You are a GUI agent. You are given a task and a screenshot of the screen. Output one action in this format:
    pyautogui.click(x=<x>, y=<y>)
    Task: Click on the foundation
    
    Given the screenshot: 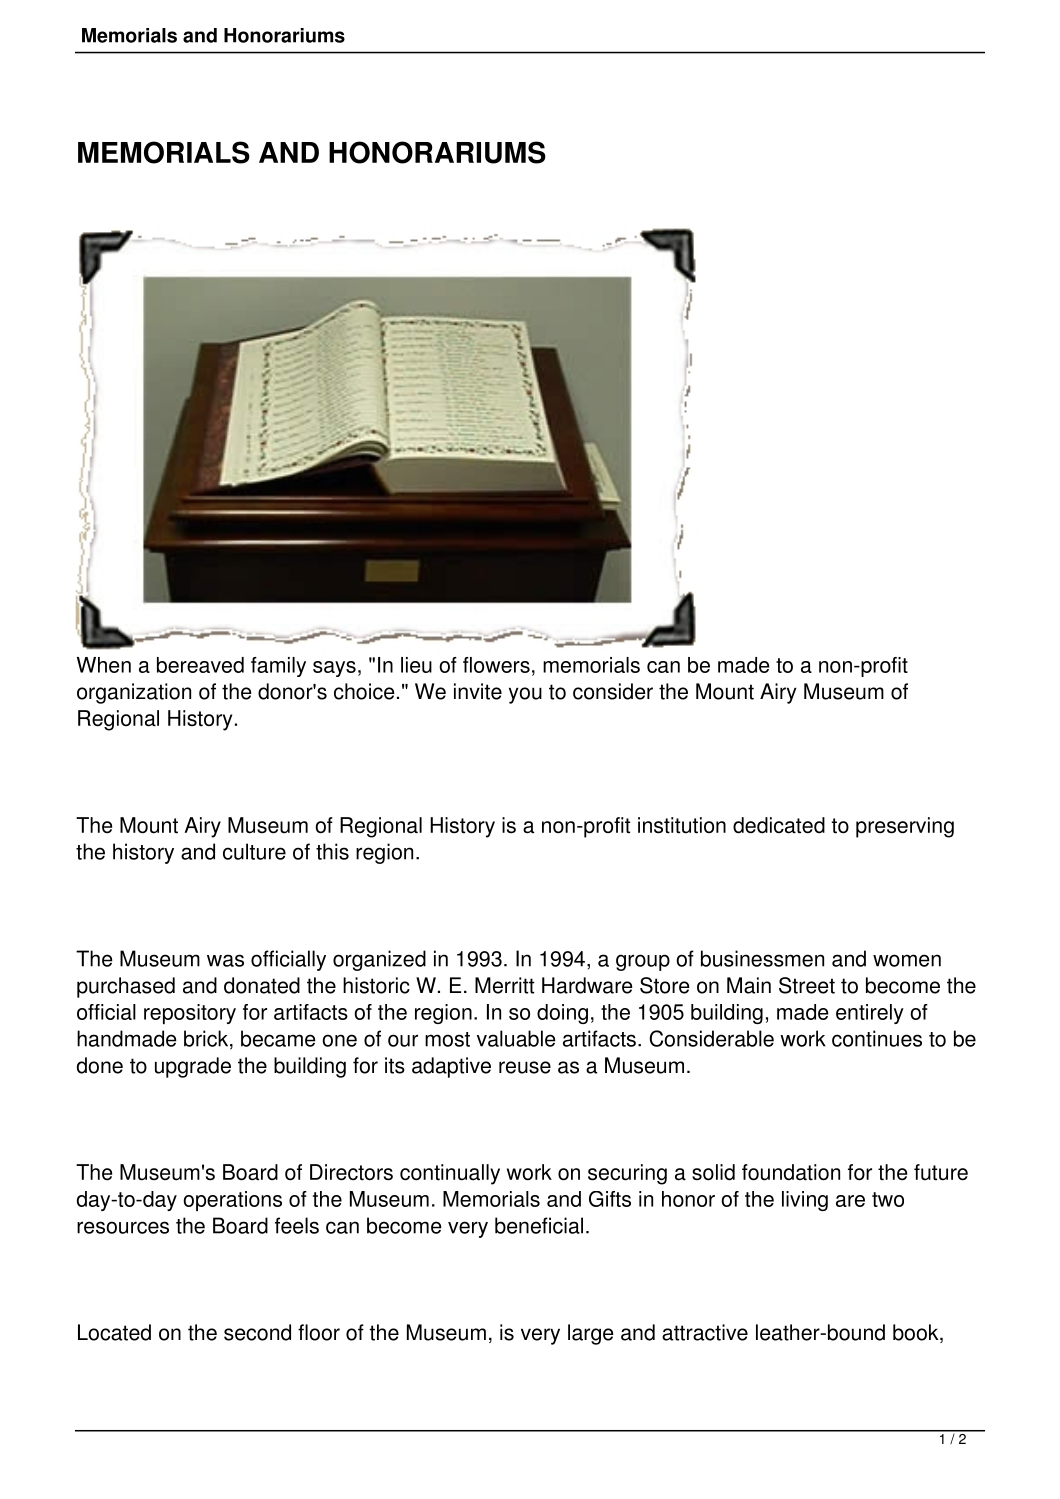 What is the action you would take?
    pyautogui.click(x=791, y=1172)
